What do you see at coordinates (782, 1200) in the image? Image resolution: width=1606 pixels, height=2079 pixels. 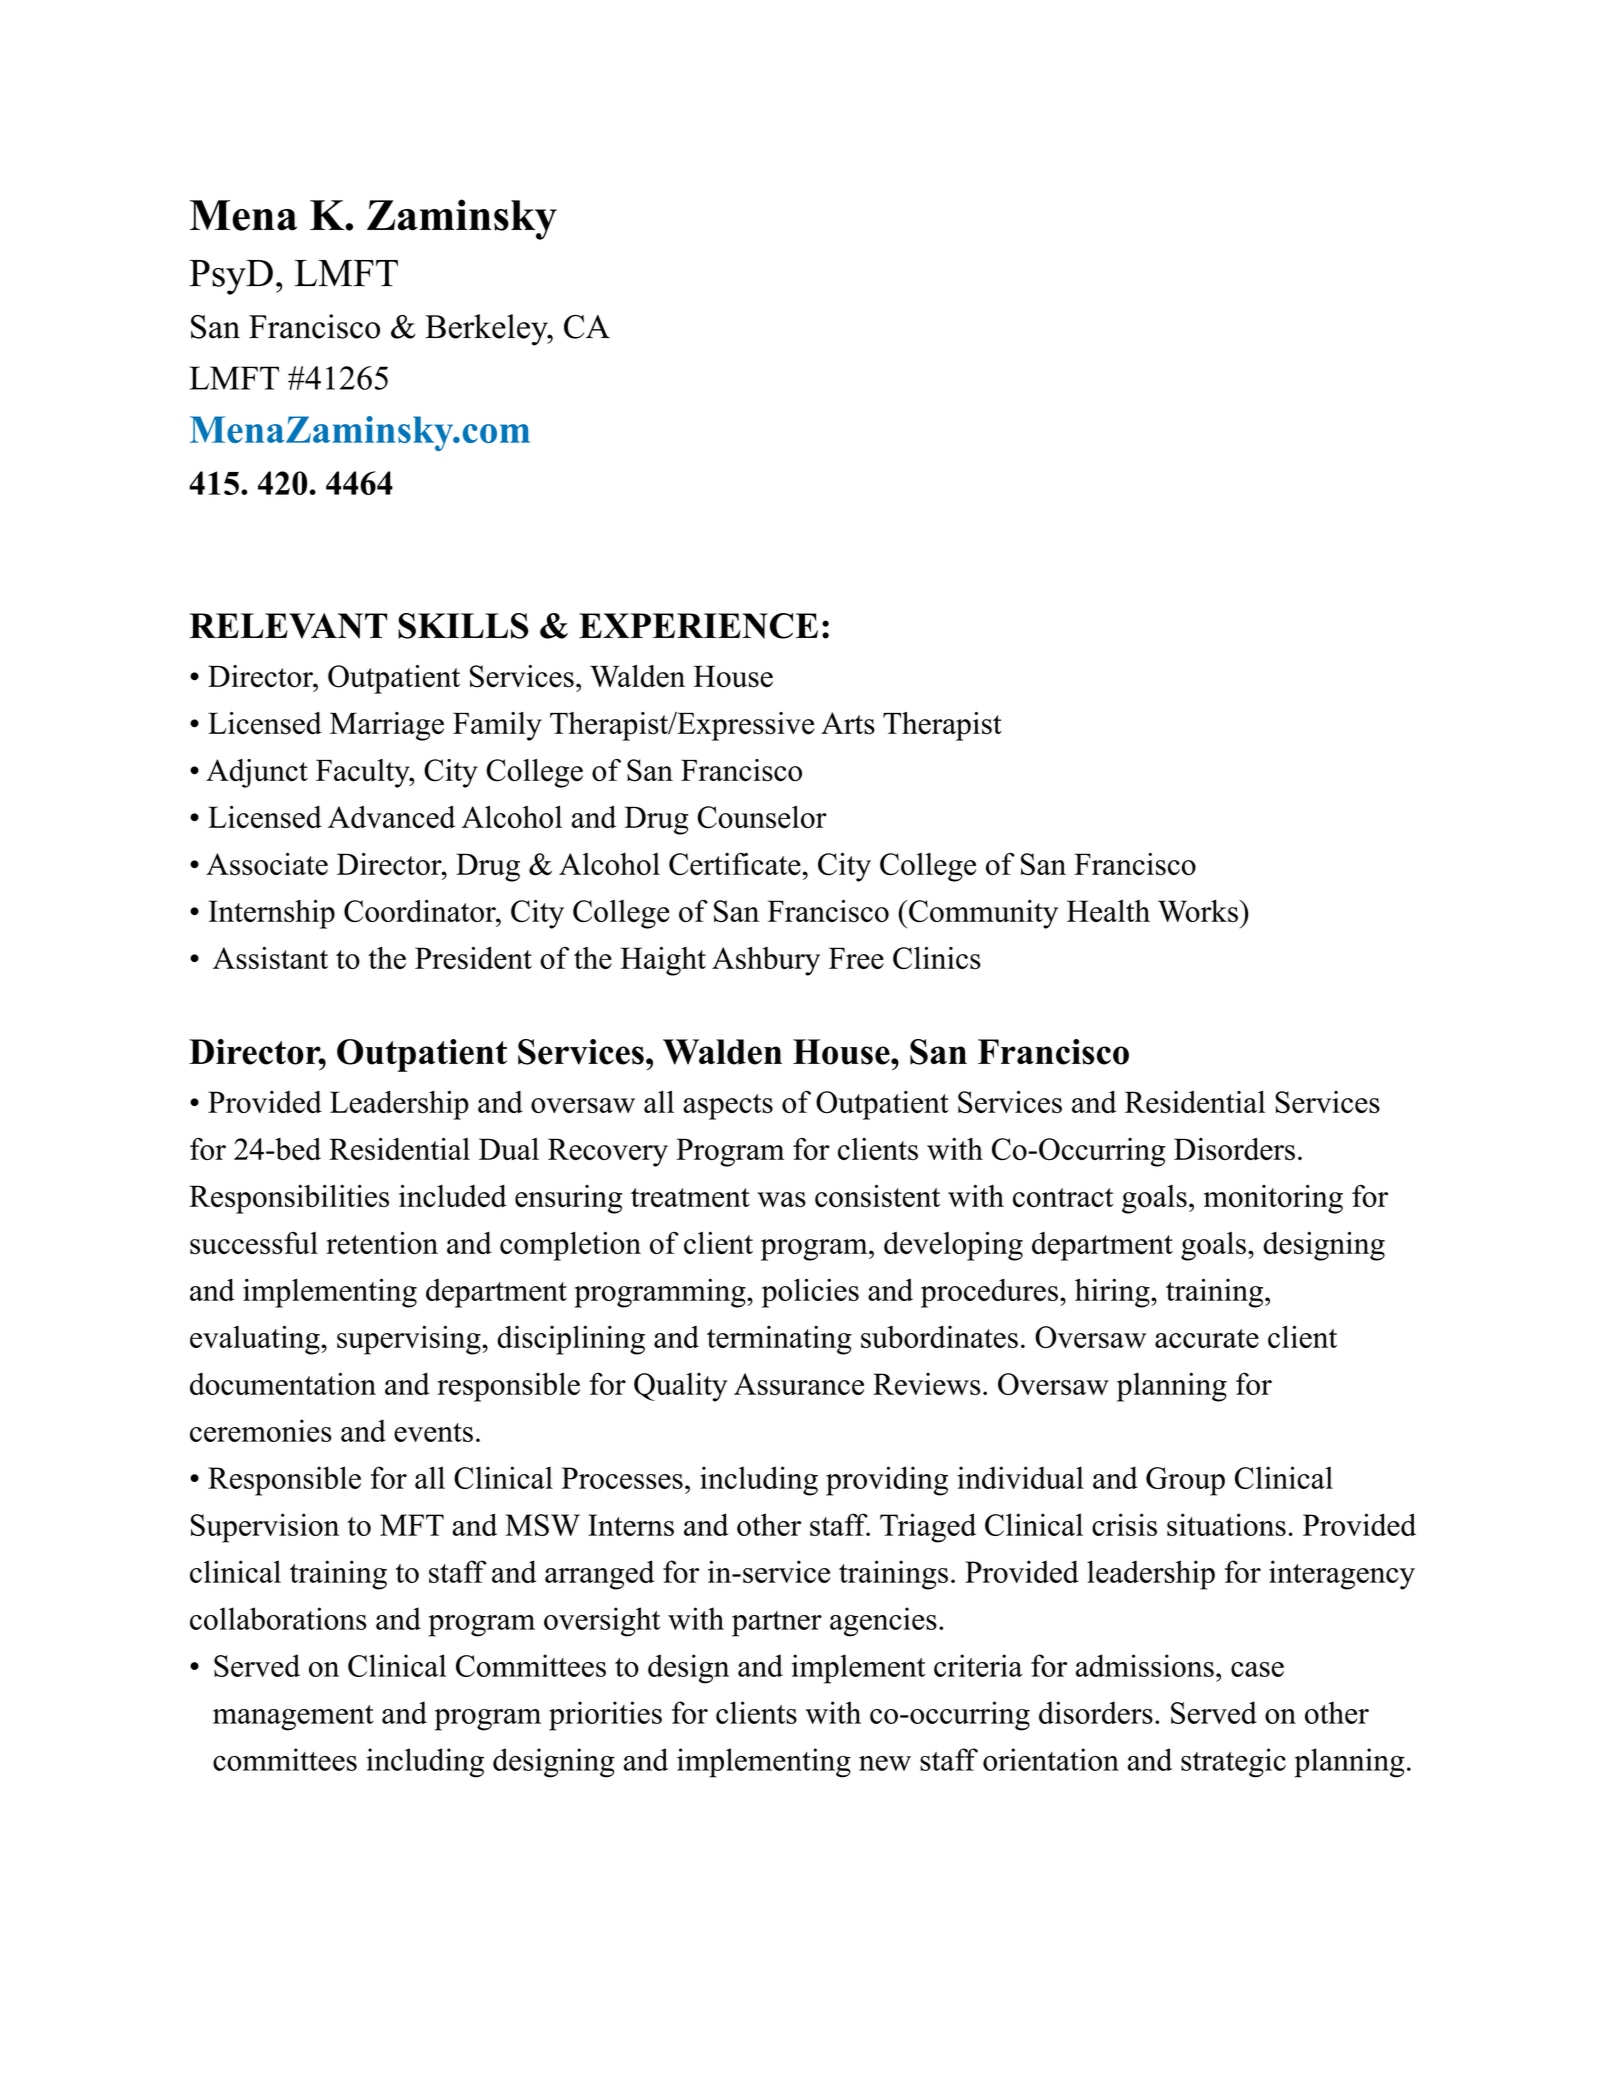 I see `was` at bounding box center [782, 1200].
